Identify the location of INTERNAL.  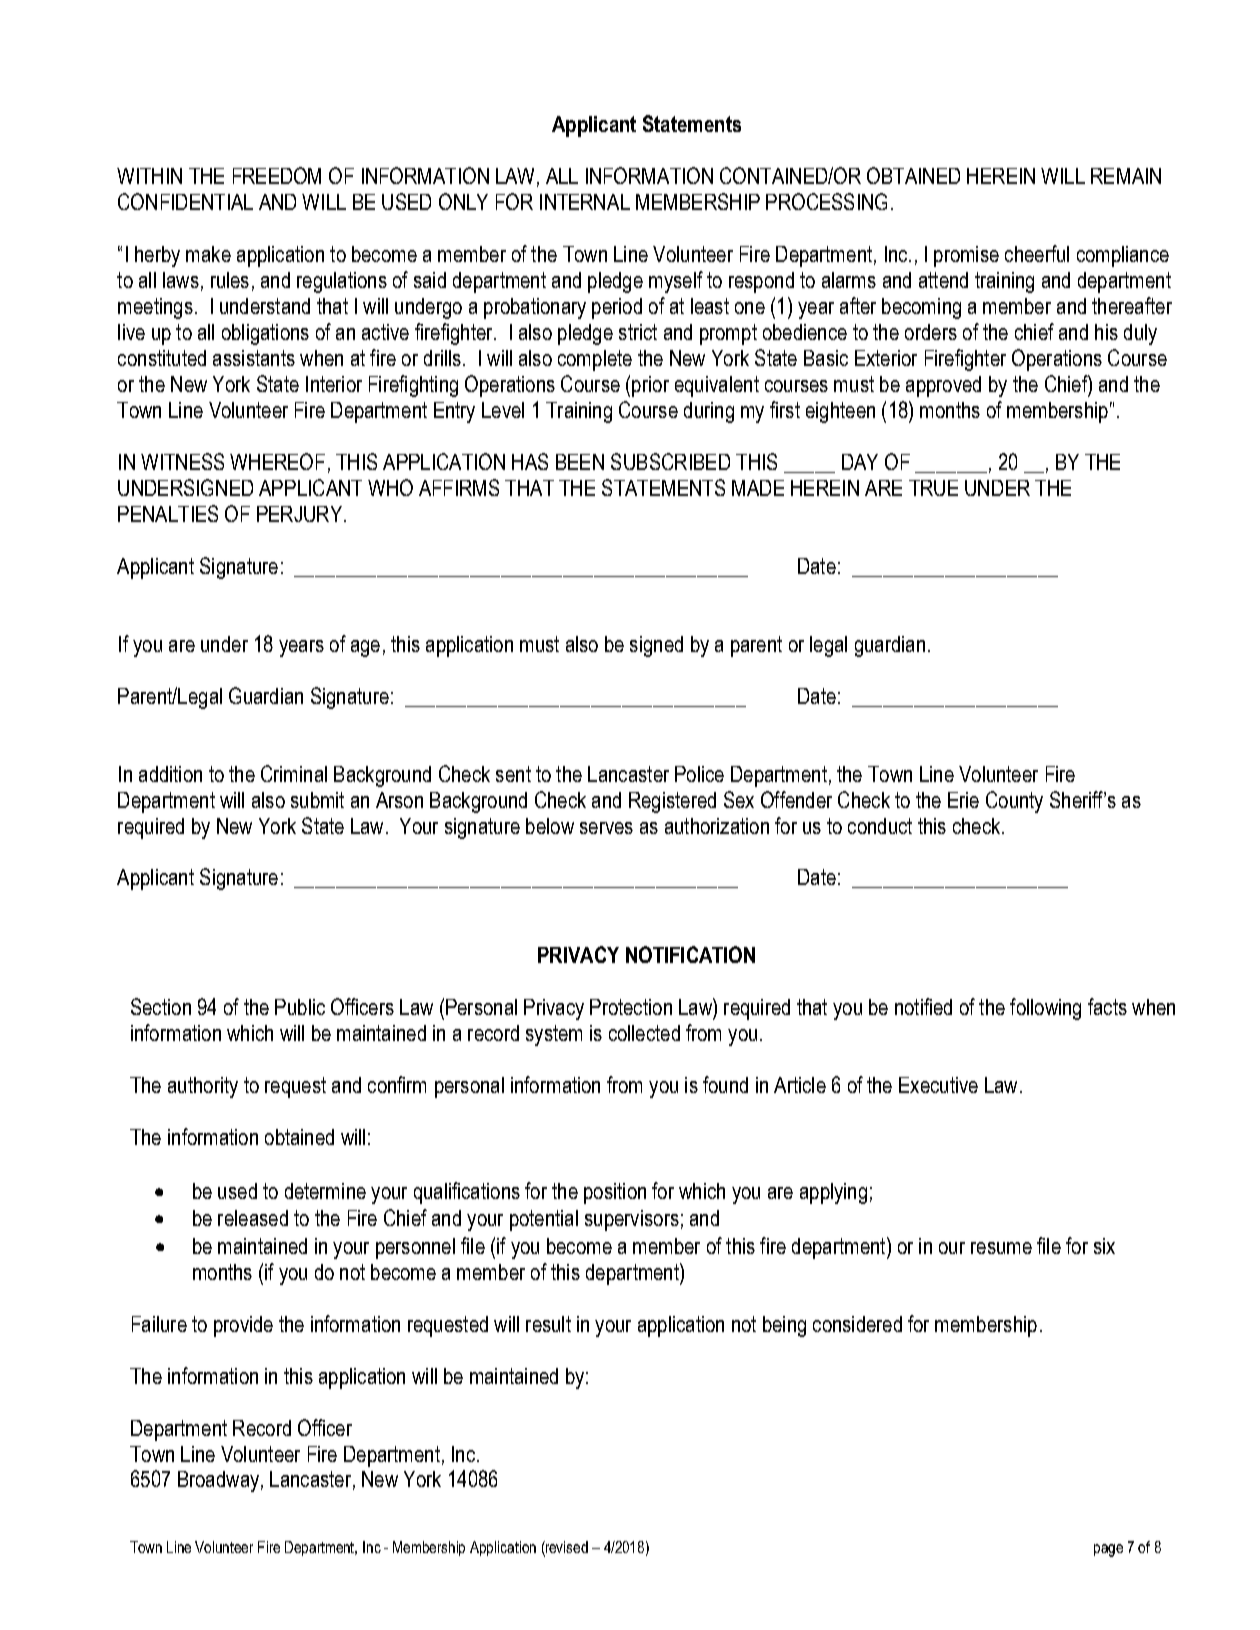
(585, 202).
